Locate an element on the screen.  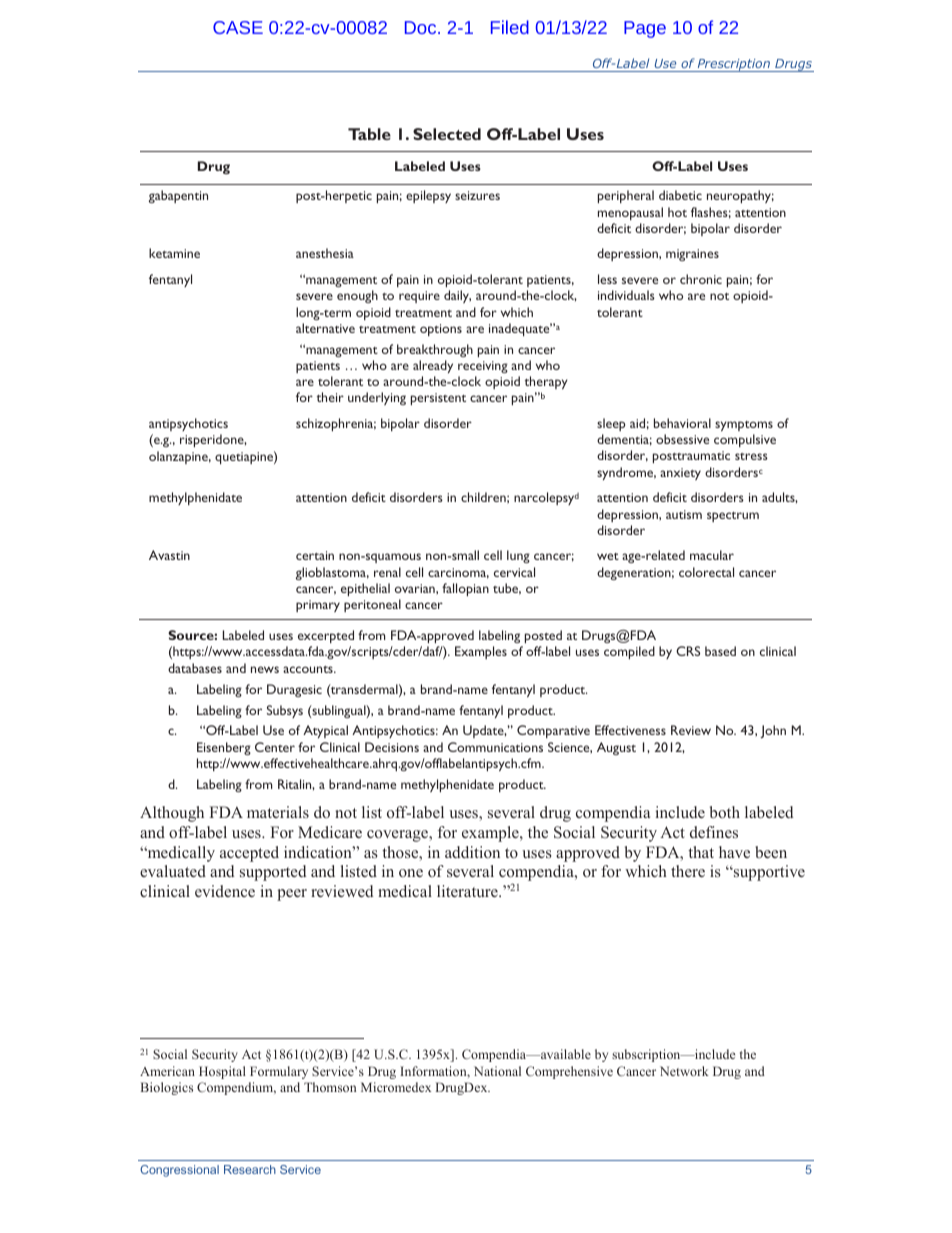
chronic is located at coordinates (701, 279).
